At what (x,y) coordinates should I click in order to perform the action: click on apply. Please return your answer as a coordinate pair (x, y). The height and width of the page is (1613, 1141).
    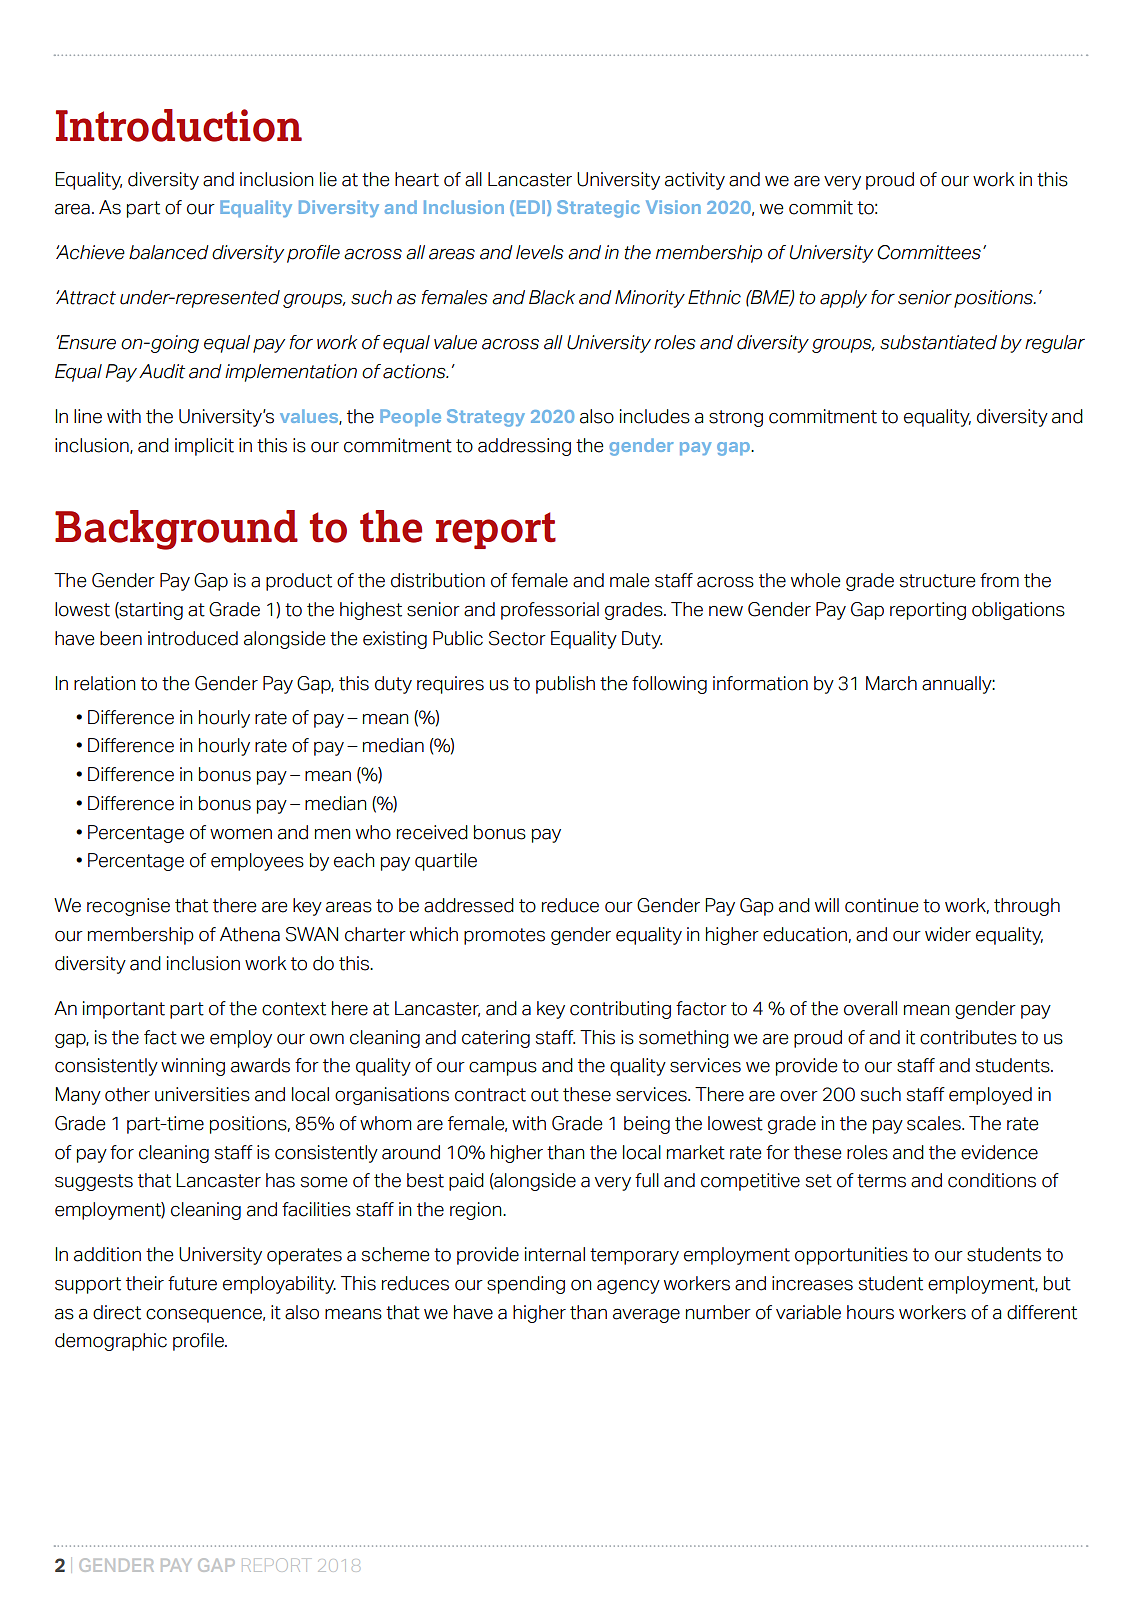
    Looking at the image, I should click on (843, 299).
